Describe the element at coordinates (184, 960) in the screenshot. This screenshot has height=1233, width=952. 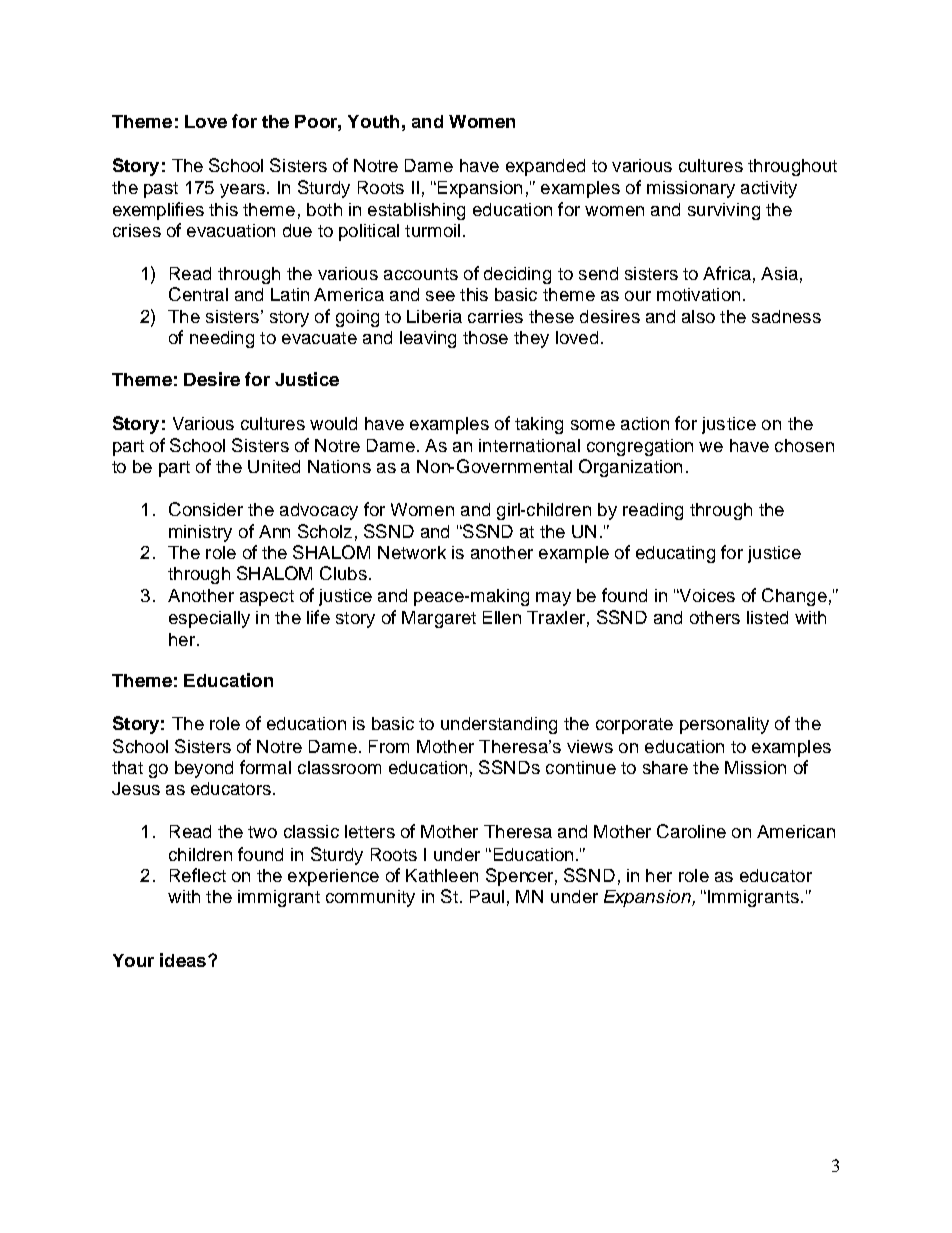
I see `ideas` at that location.
